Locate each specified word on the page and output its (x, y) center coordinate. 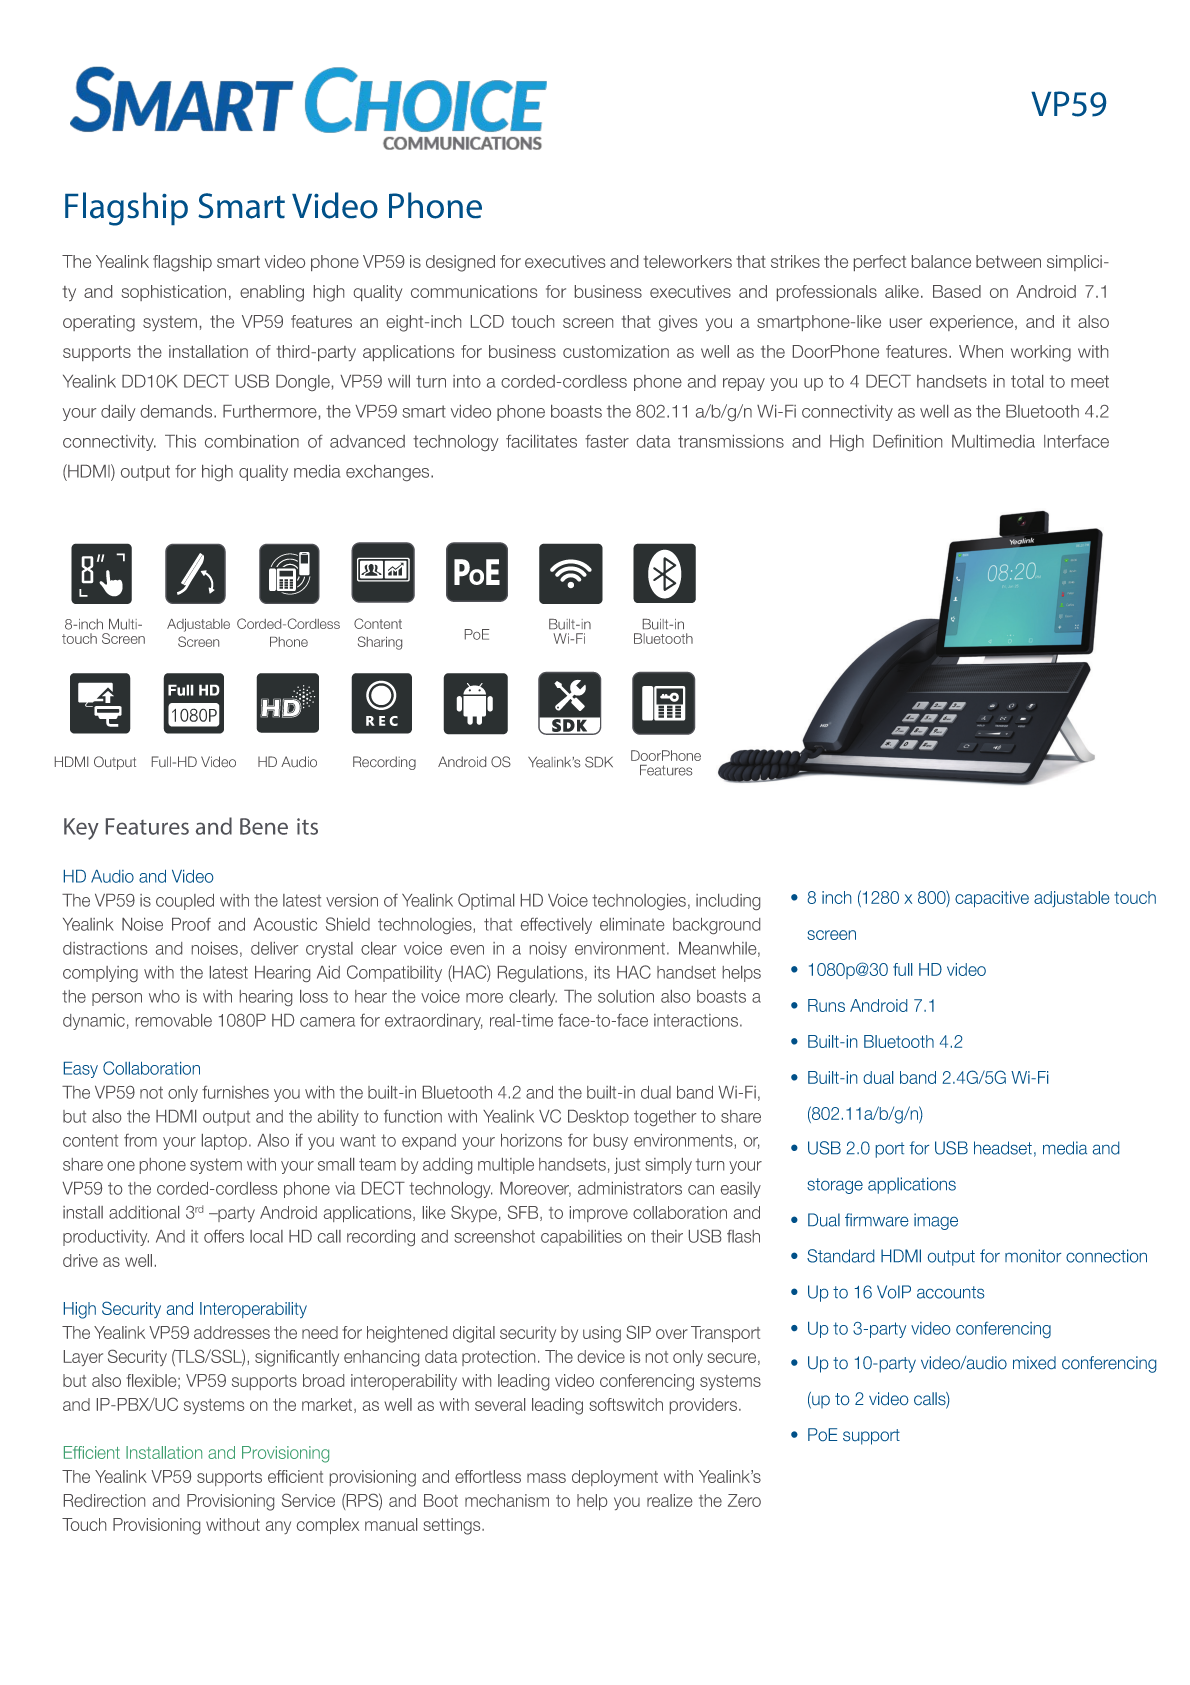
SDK (599, 762)
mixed (1034, 1362)
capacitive (992, 899)
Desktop (598, 1118)
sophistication (173, 293)
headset (1003, 1148)
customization (616, 351)
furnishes (235, 1092)
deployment (615, 1478)
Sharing (380, 643)
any (278, 1527)
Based (957, 291)
